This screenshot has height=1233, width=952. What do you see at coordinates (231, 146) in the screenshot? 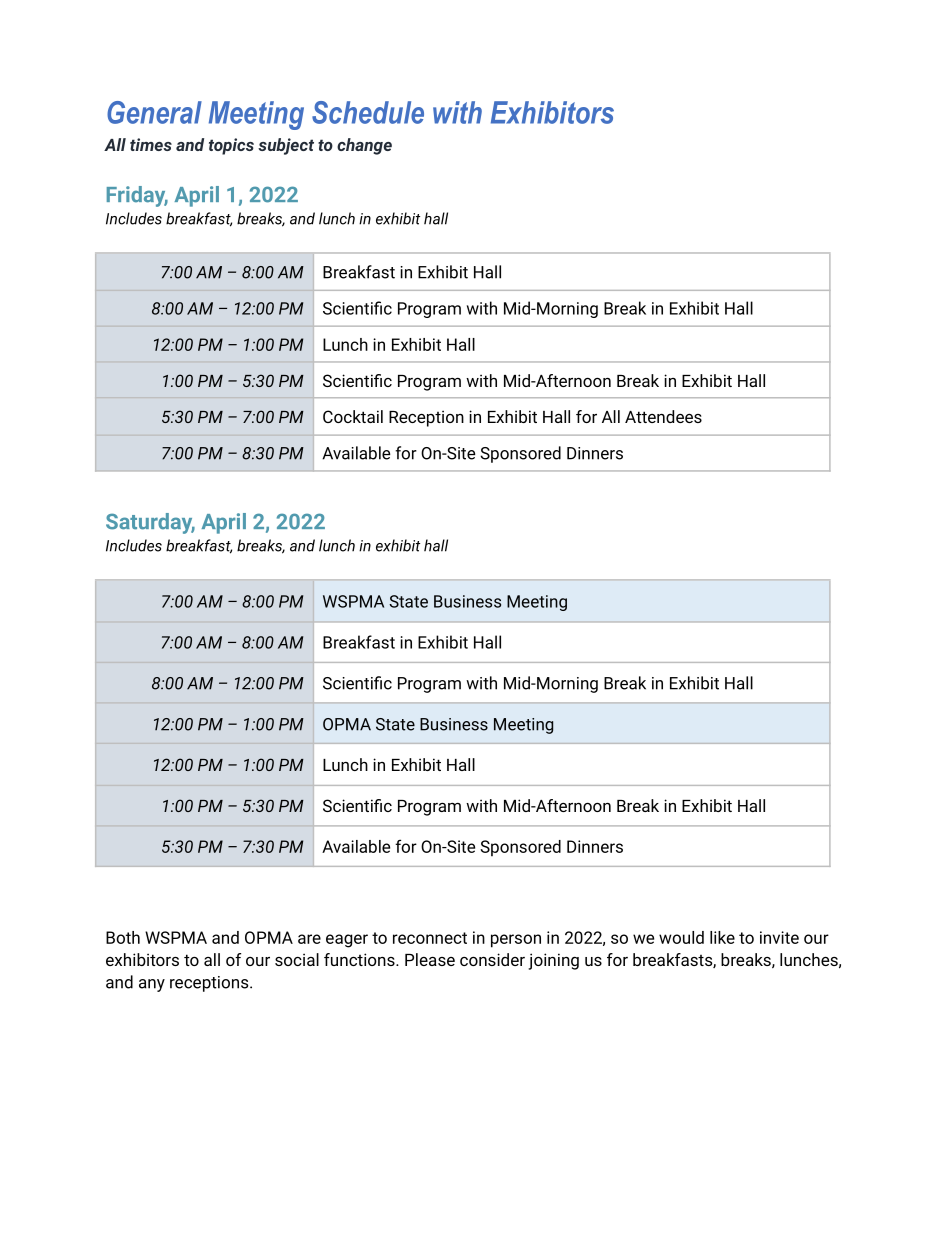
I see `topics` at bounding box center [231, 146].
